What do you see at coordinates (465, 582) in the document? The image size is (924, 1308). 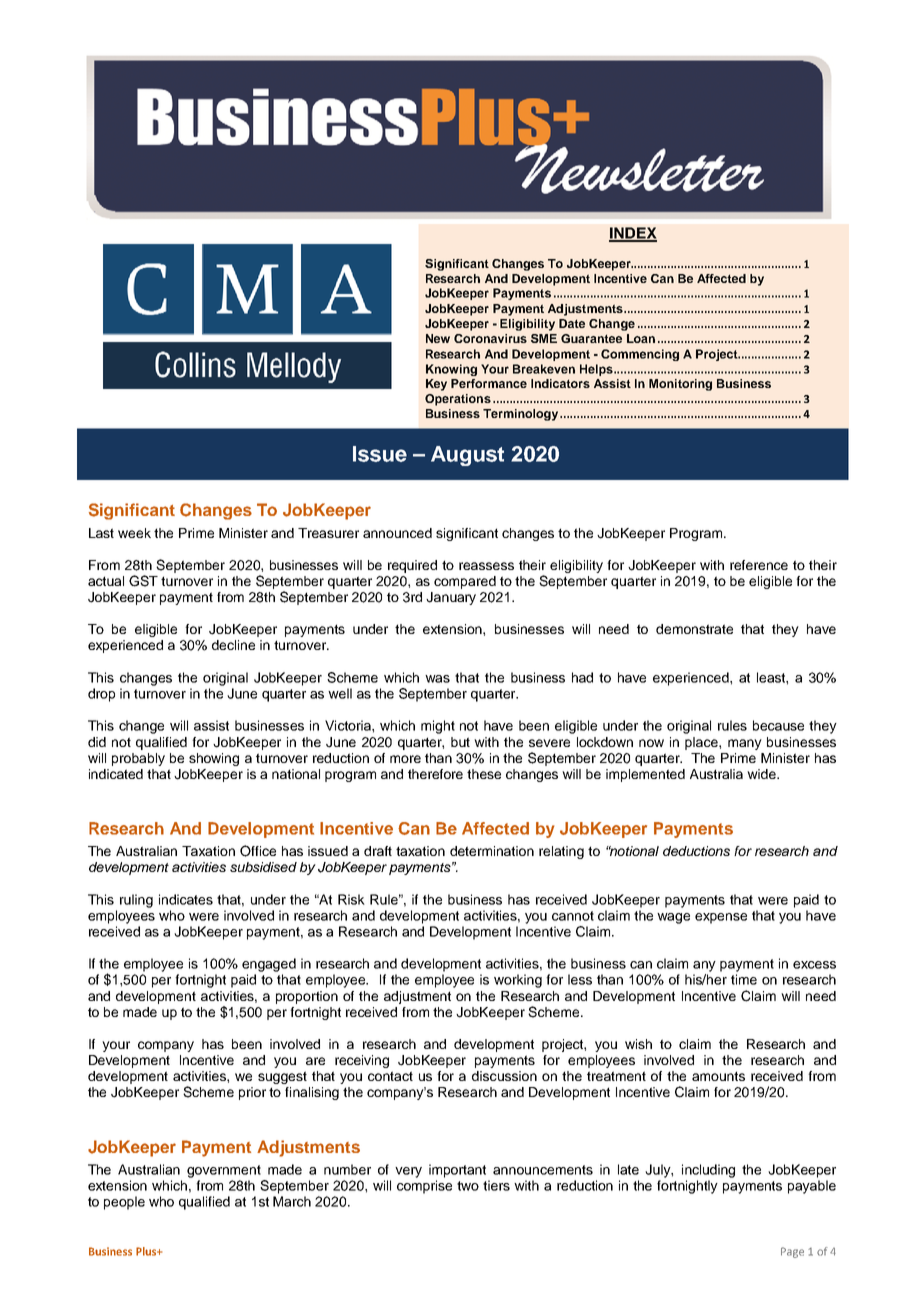 I see `compared` at bounding box center [465, 582].
